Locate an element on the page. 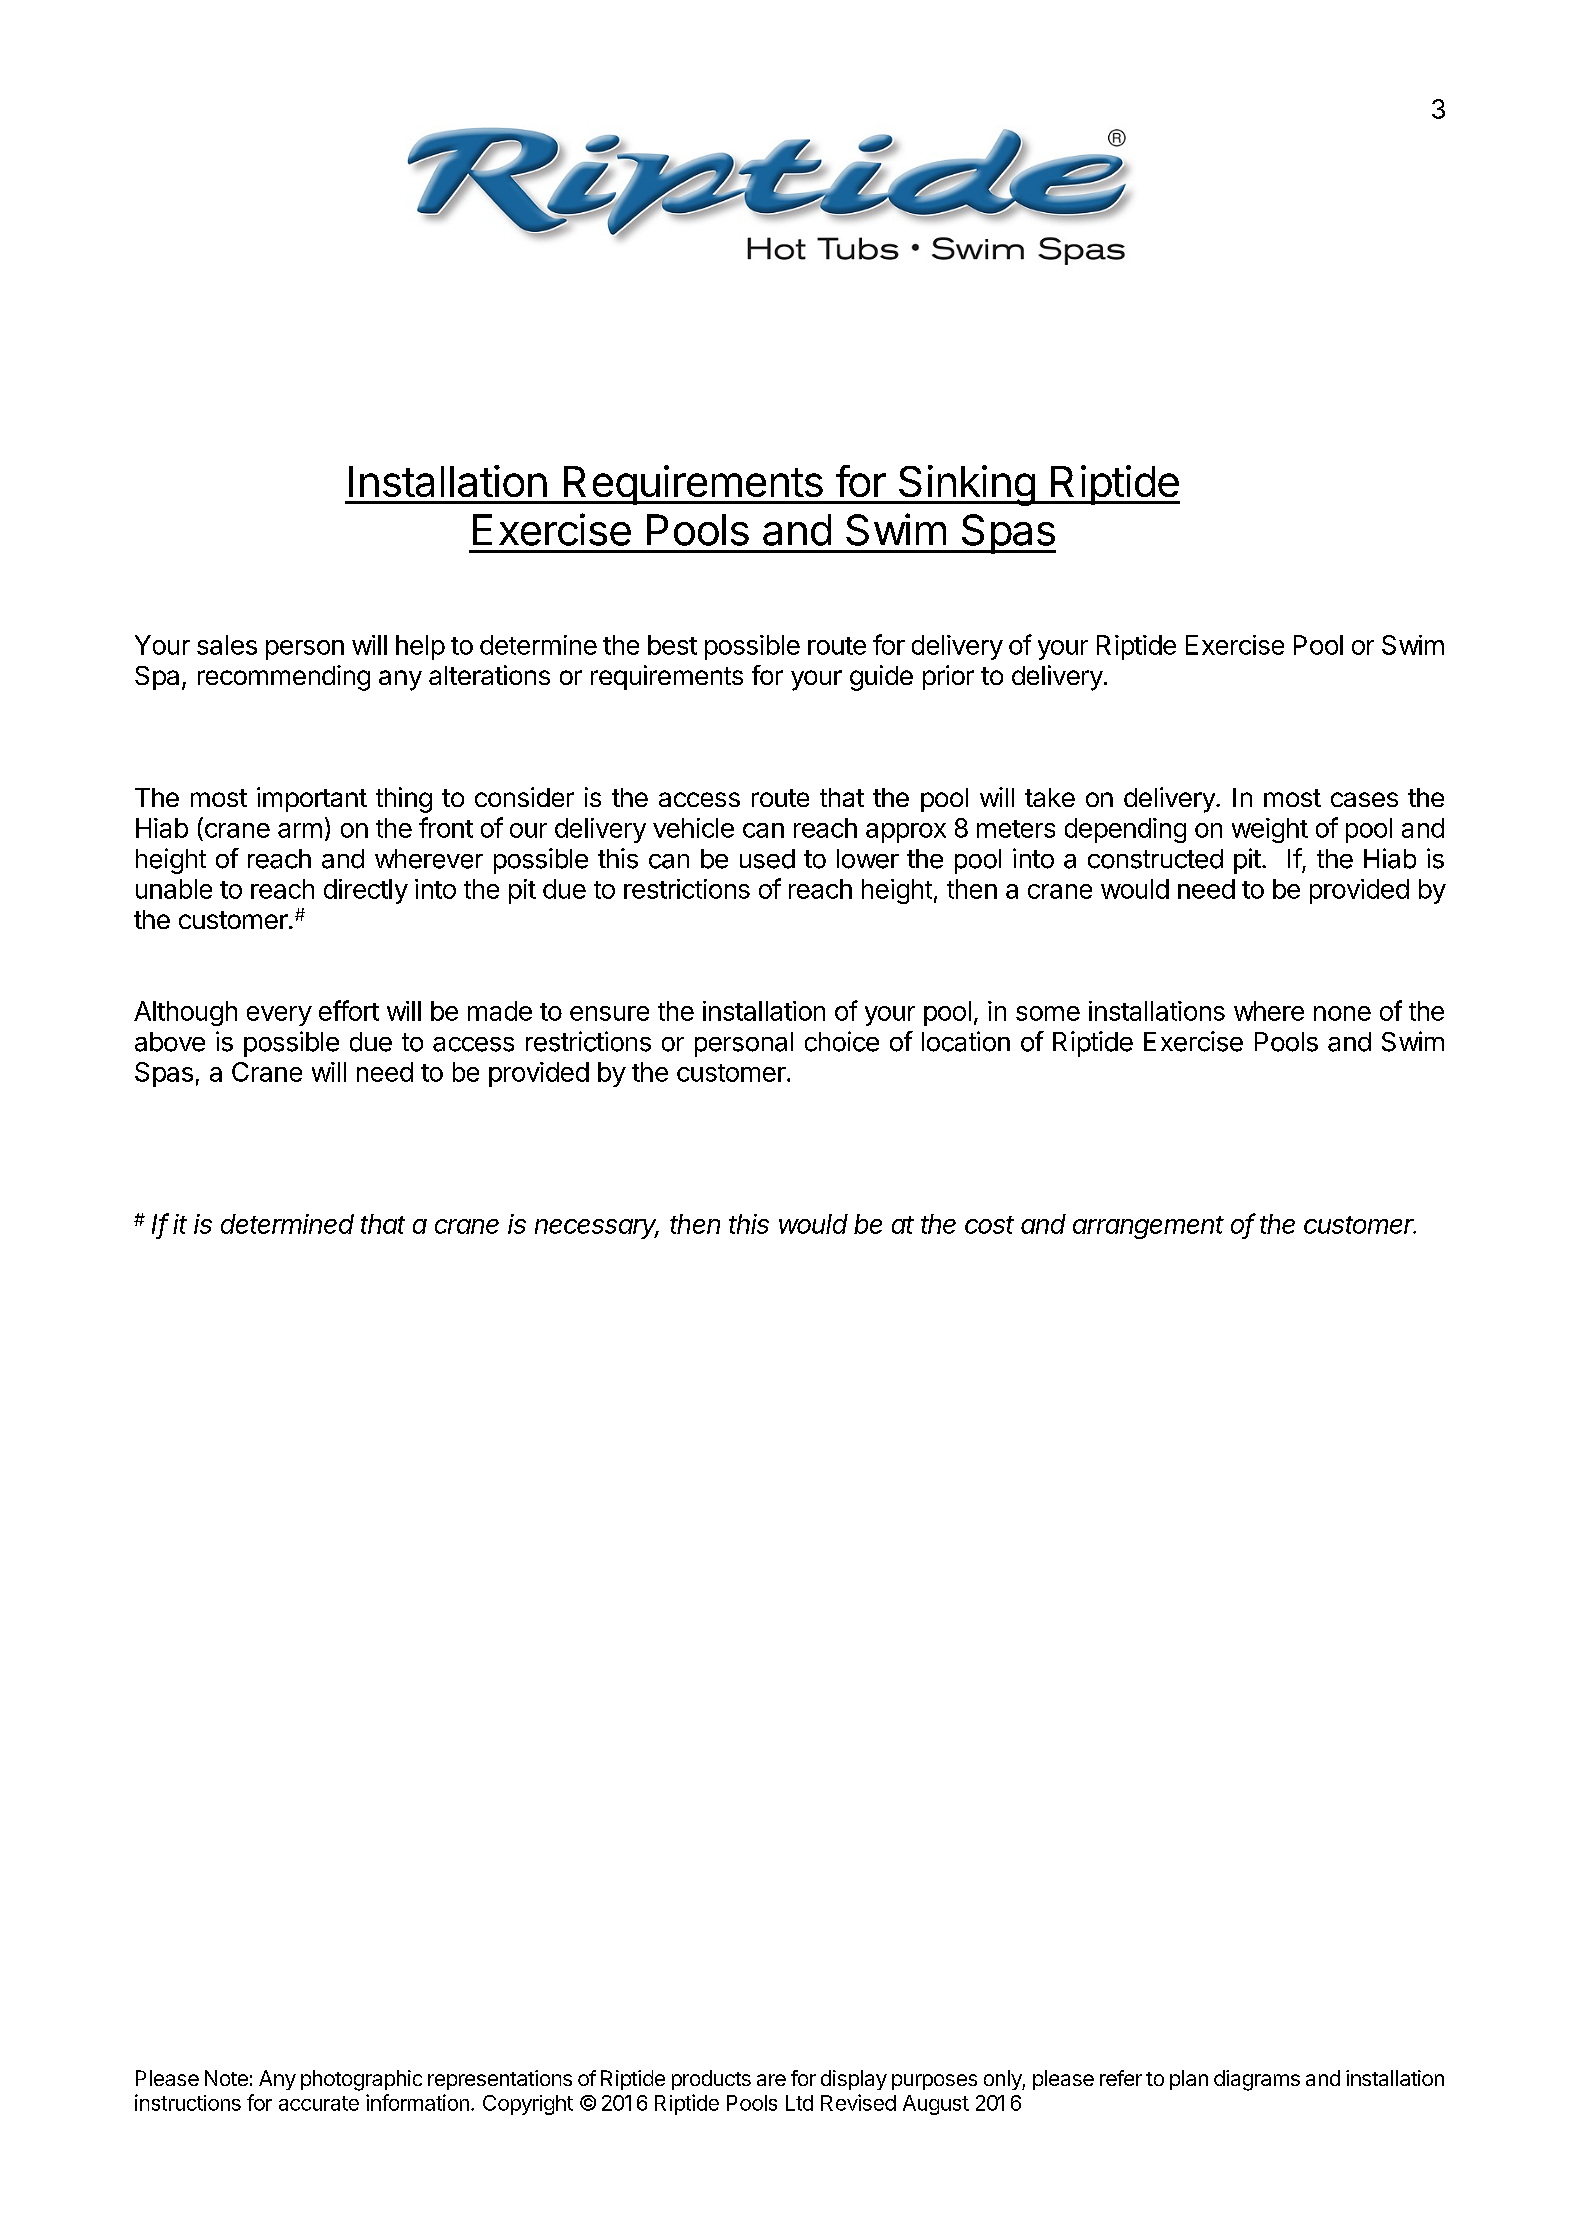 The height and width of the image is (2234, 1579). necessary is located at coordinates (597, 1229).
